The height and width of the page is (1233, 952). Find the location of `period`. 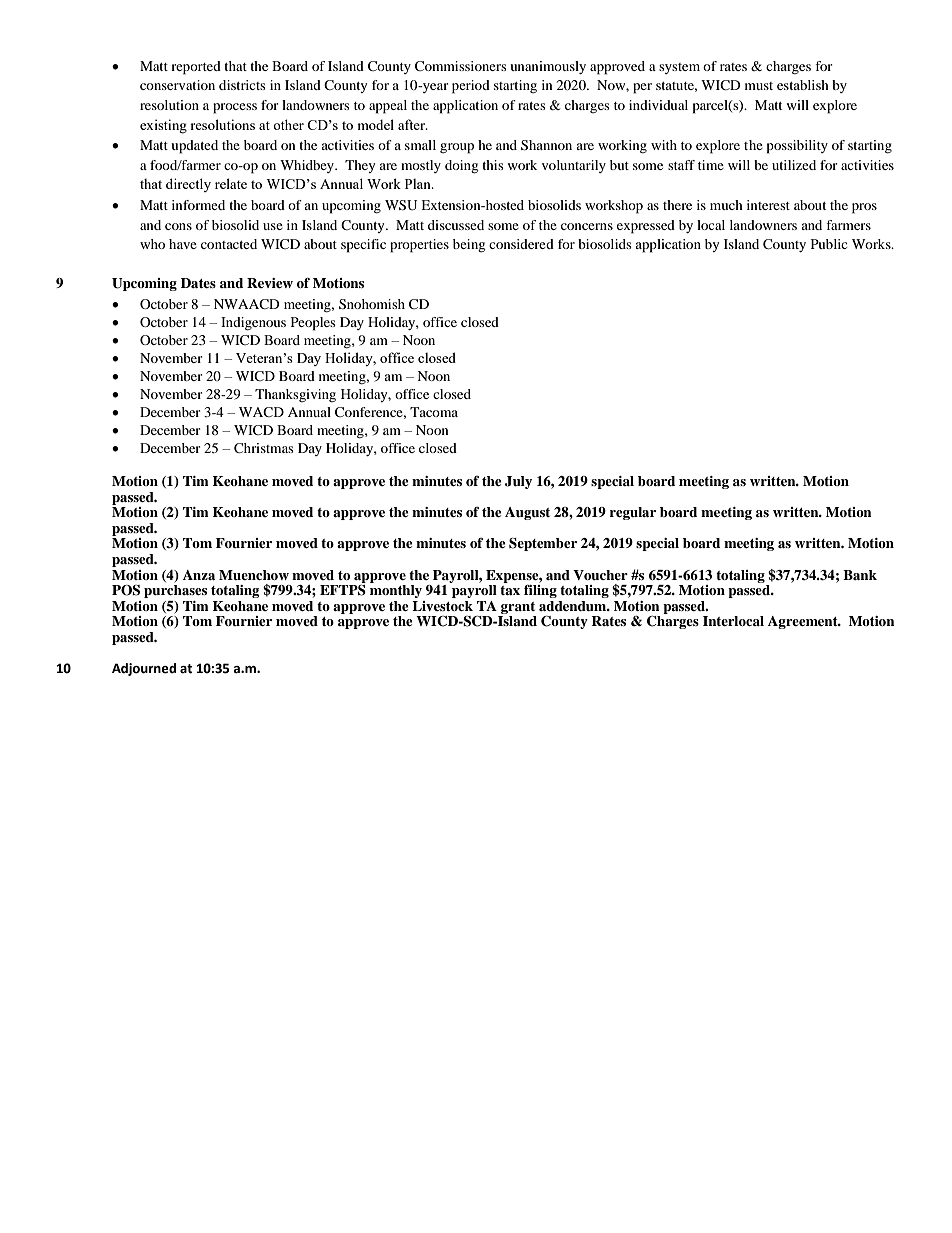

period is located at coordinates (471, 87).
